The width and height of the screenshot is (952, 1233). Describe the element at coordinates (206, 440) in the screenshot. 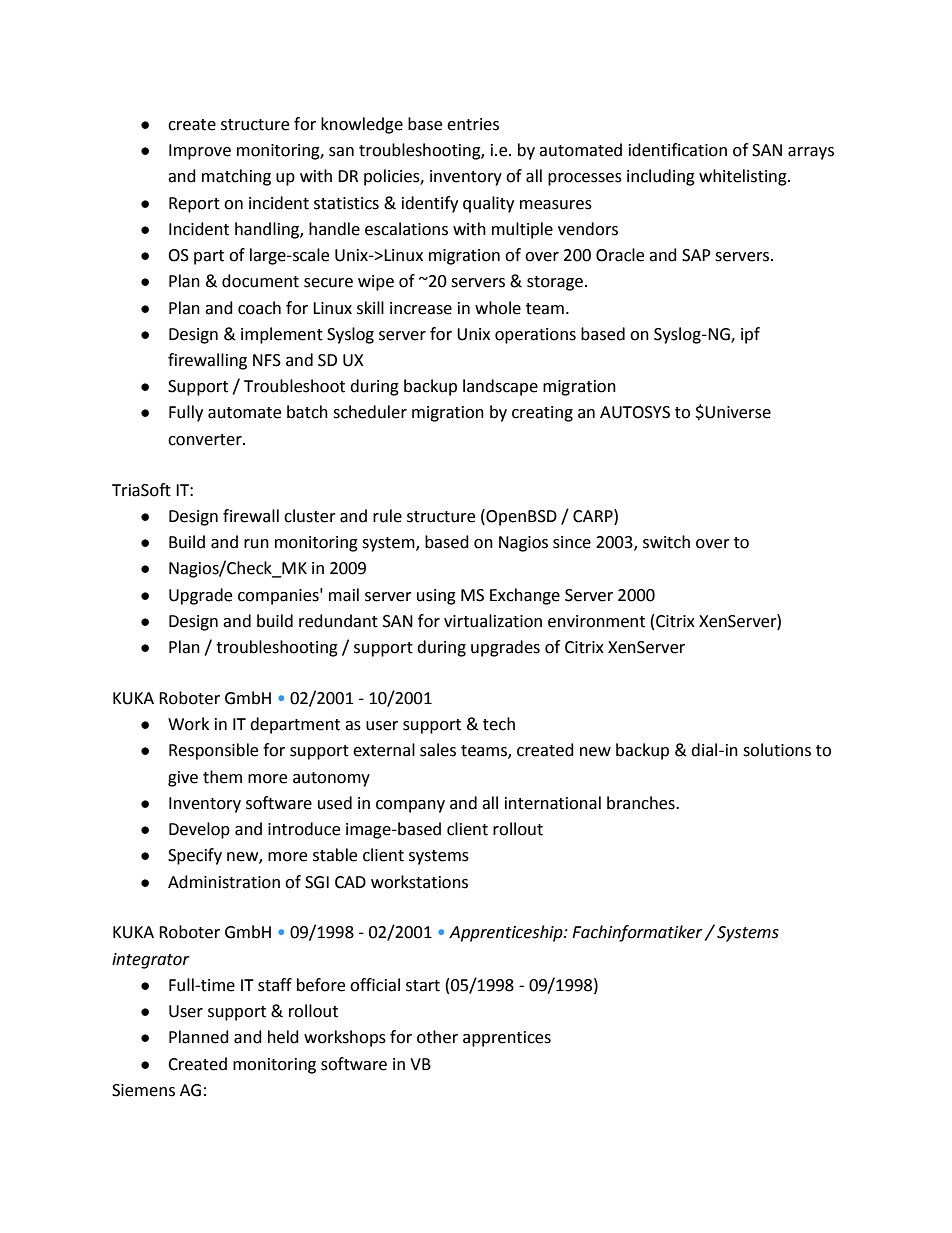

I see `converter` at that location.
